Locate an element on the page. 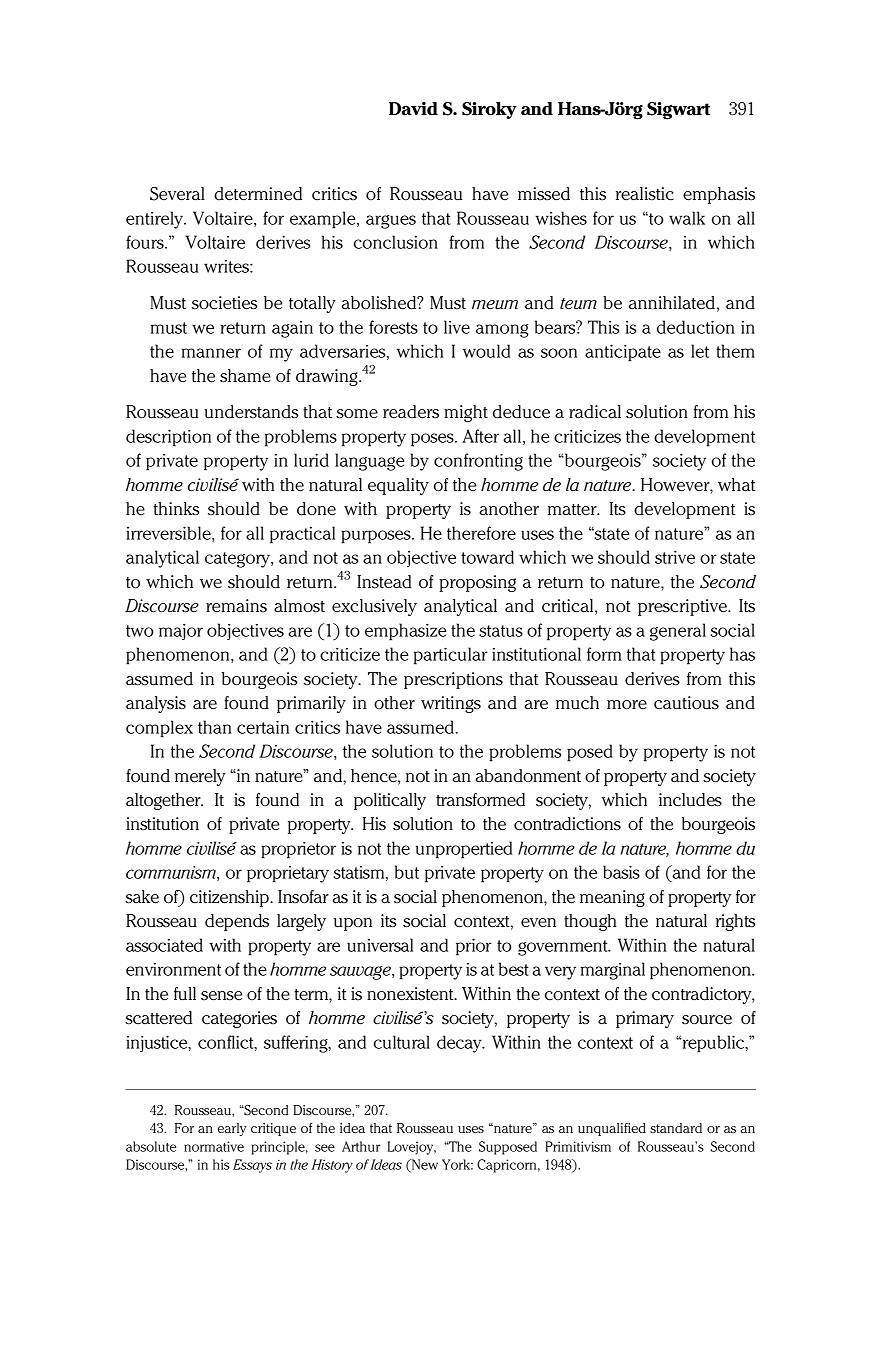  normative is located at coordinates (214, 1146).
